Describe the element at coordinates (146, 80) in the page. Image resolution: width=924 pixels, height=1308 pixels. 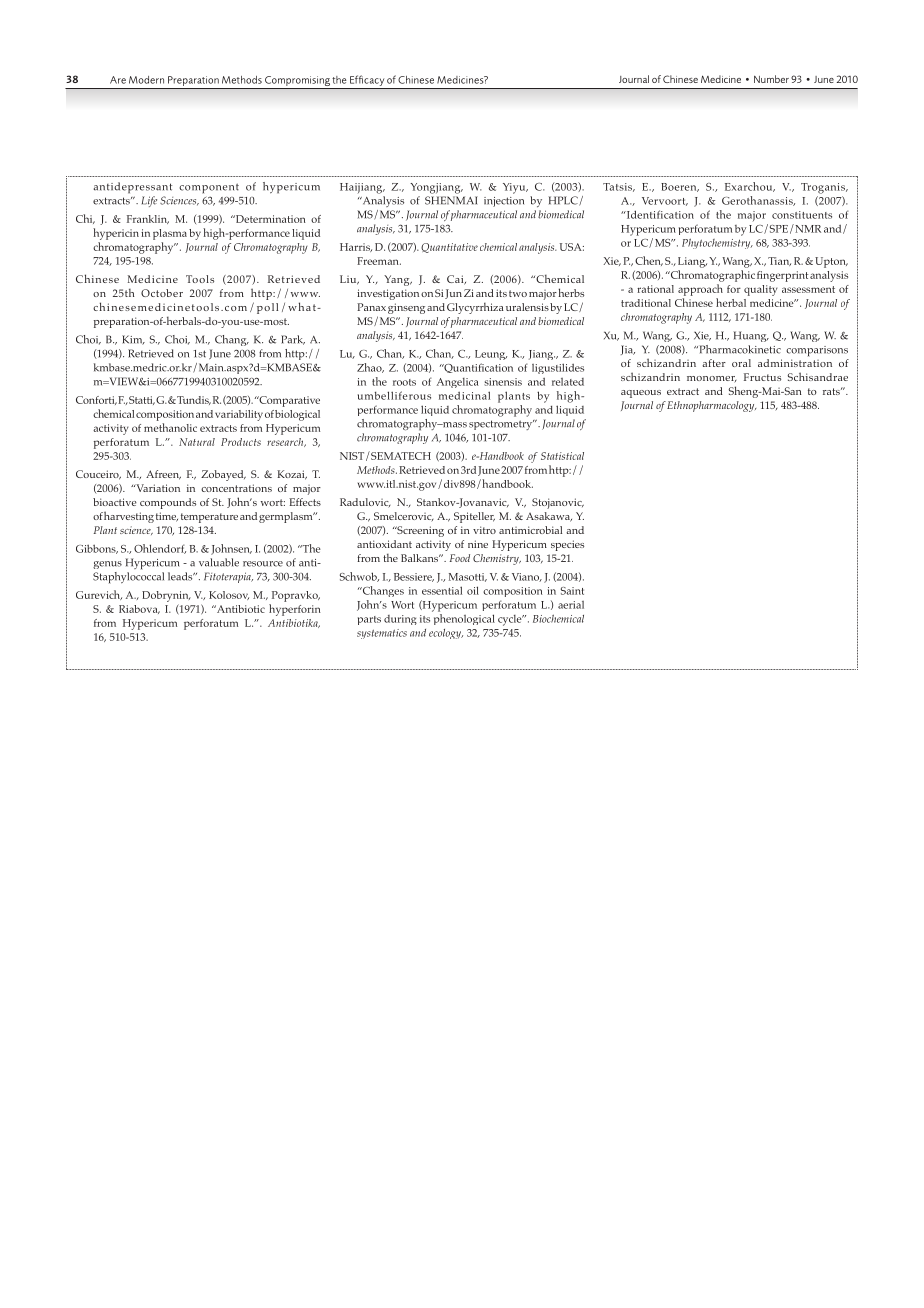
I see `Modern` at that location.
